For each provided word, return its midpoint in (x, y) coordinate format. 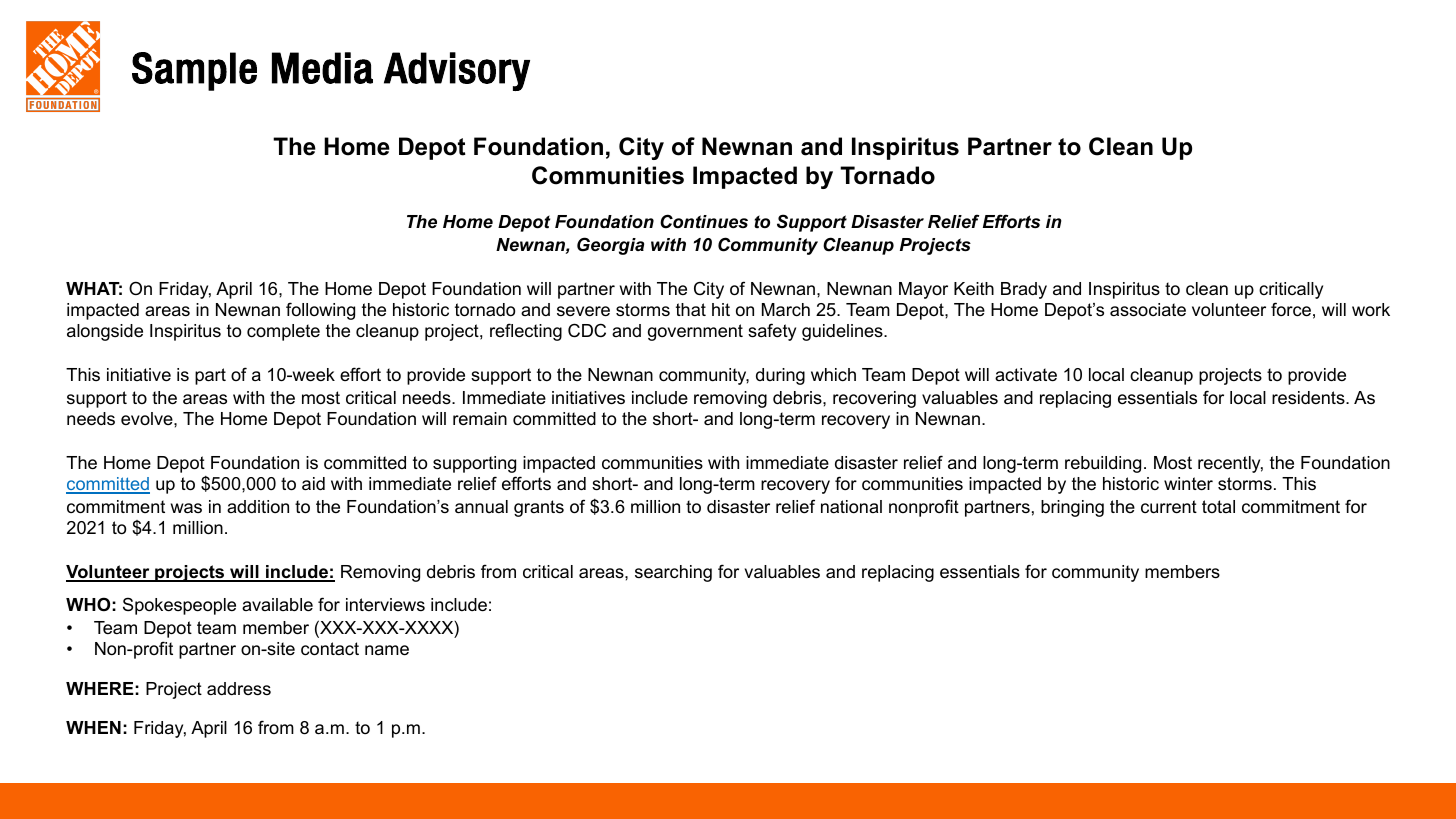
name (387, 650)
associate (1148, 310)
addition (258, 506)
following (320, 311)
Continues (704, 221)
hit (721, 309)
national (851, 507)
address (239, 689)
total (1218, 506)
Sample (194, 71)
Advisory (457, 71)
